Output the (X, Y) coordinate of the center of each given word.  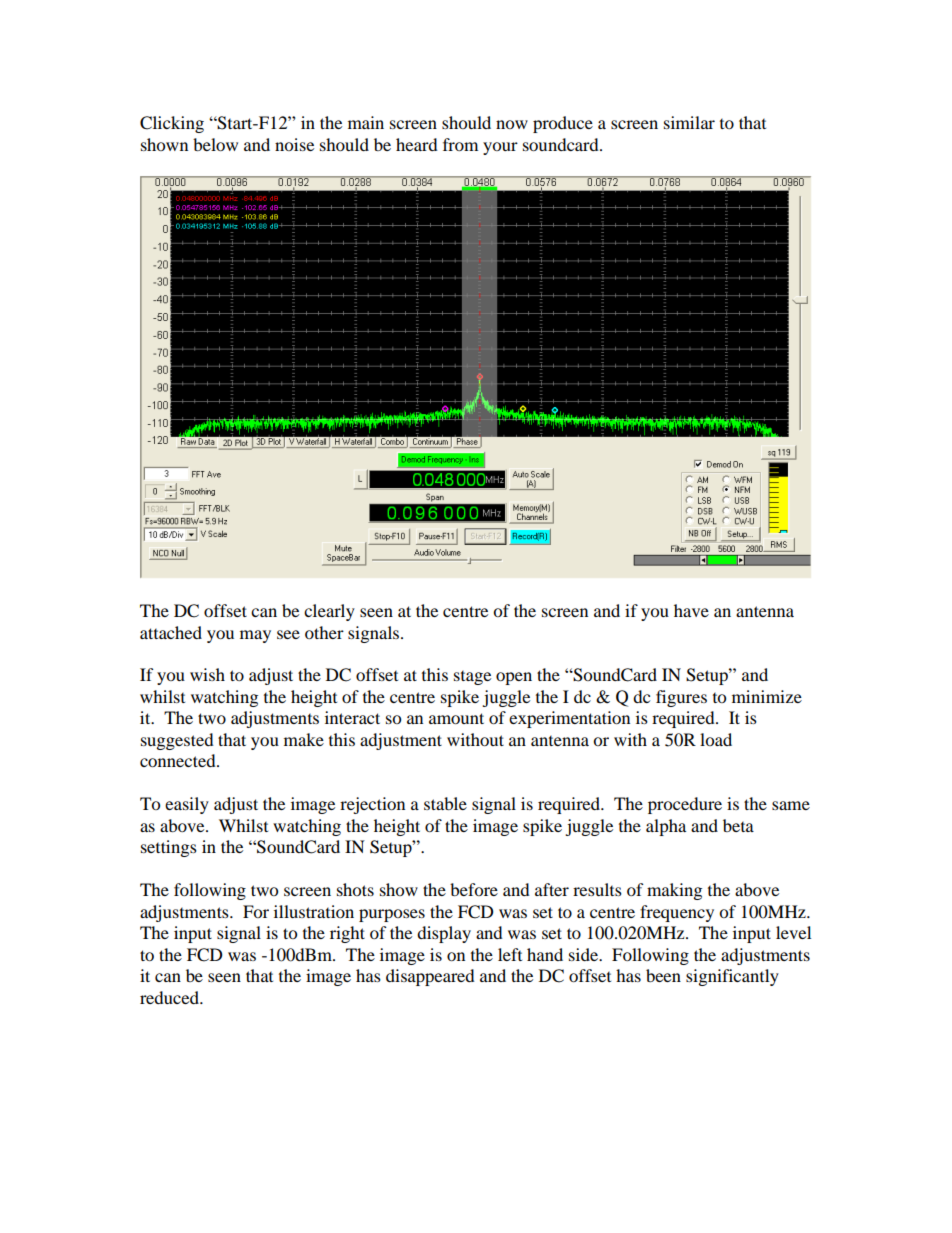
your (500, 148)
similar (689, 122)
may (255, 636)
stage (472, 678)
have (691, 610)
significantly (732, 977)
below (215, 144)
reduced (170, 997)
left (510, 954)
